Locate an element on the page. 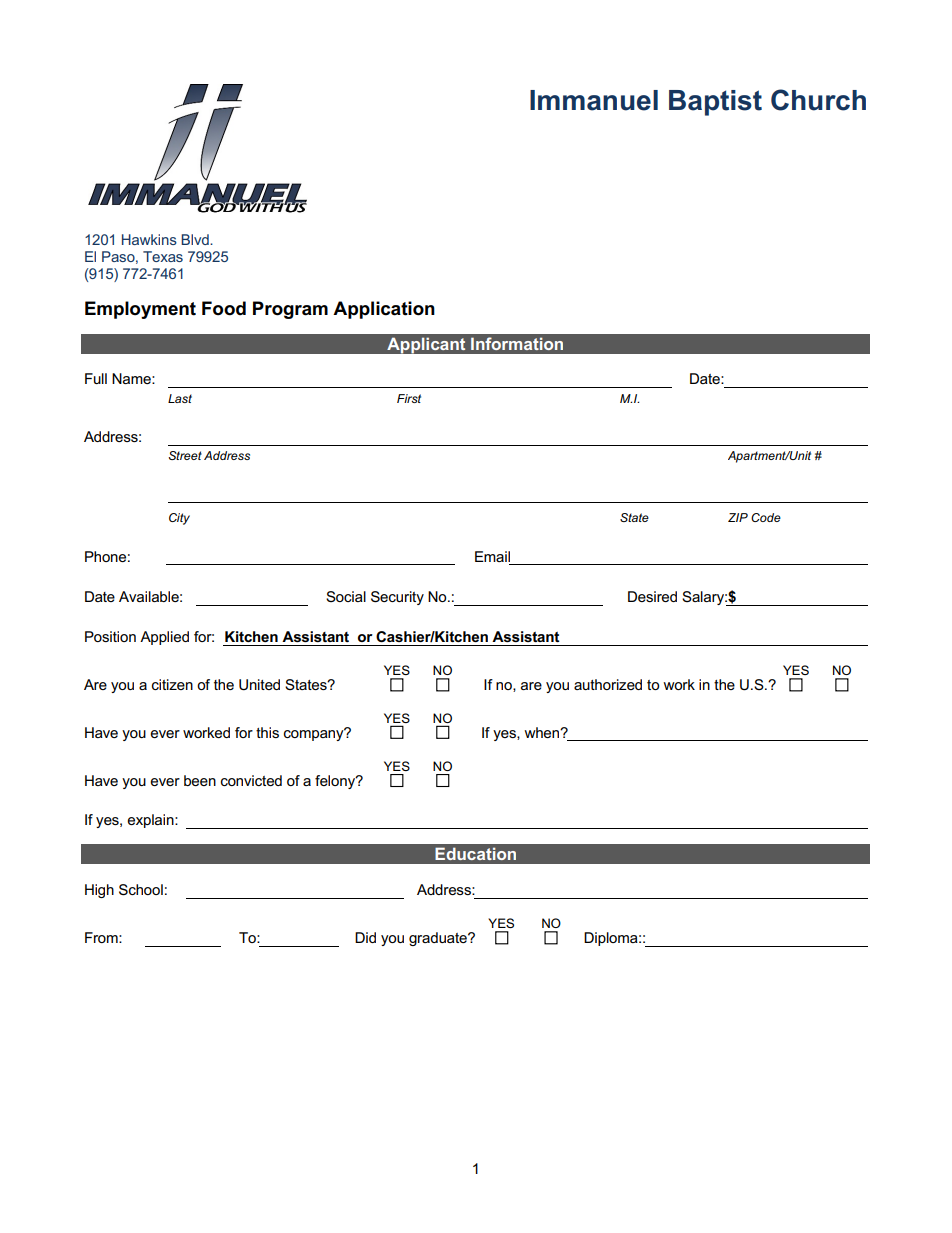 This page has width=952, height=1233. ZIP is located at coordinates (738, 517).
